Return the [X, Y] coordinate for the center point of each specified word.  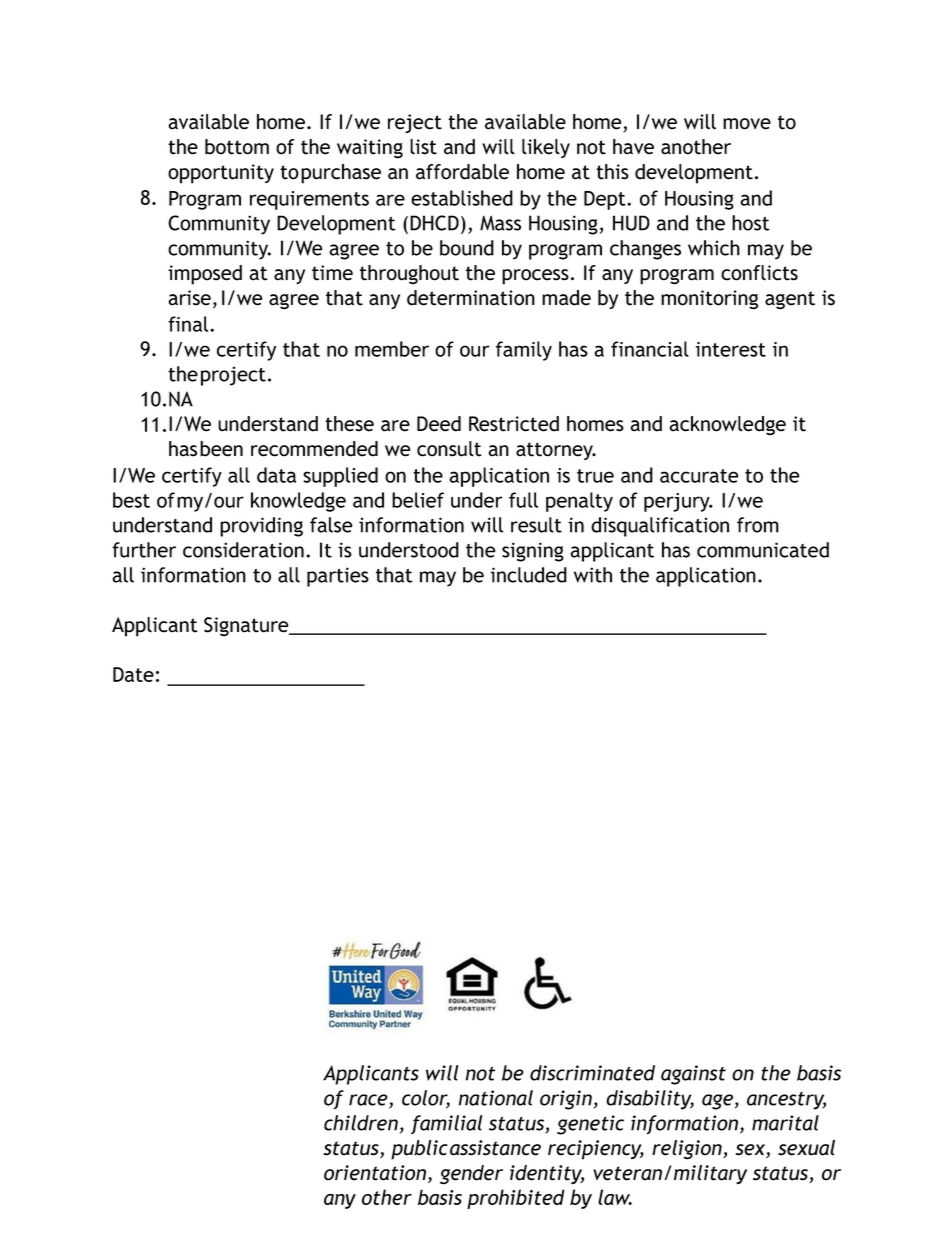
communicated [763, 550]
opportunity [221, 174]
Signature [247, 627]
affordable [462, 172]
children [361, 1123]
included [529, 575]
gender [471, 1175]
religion [688, 1150]
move [747, 124]
